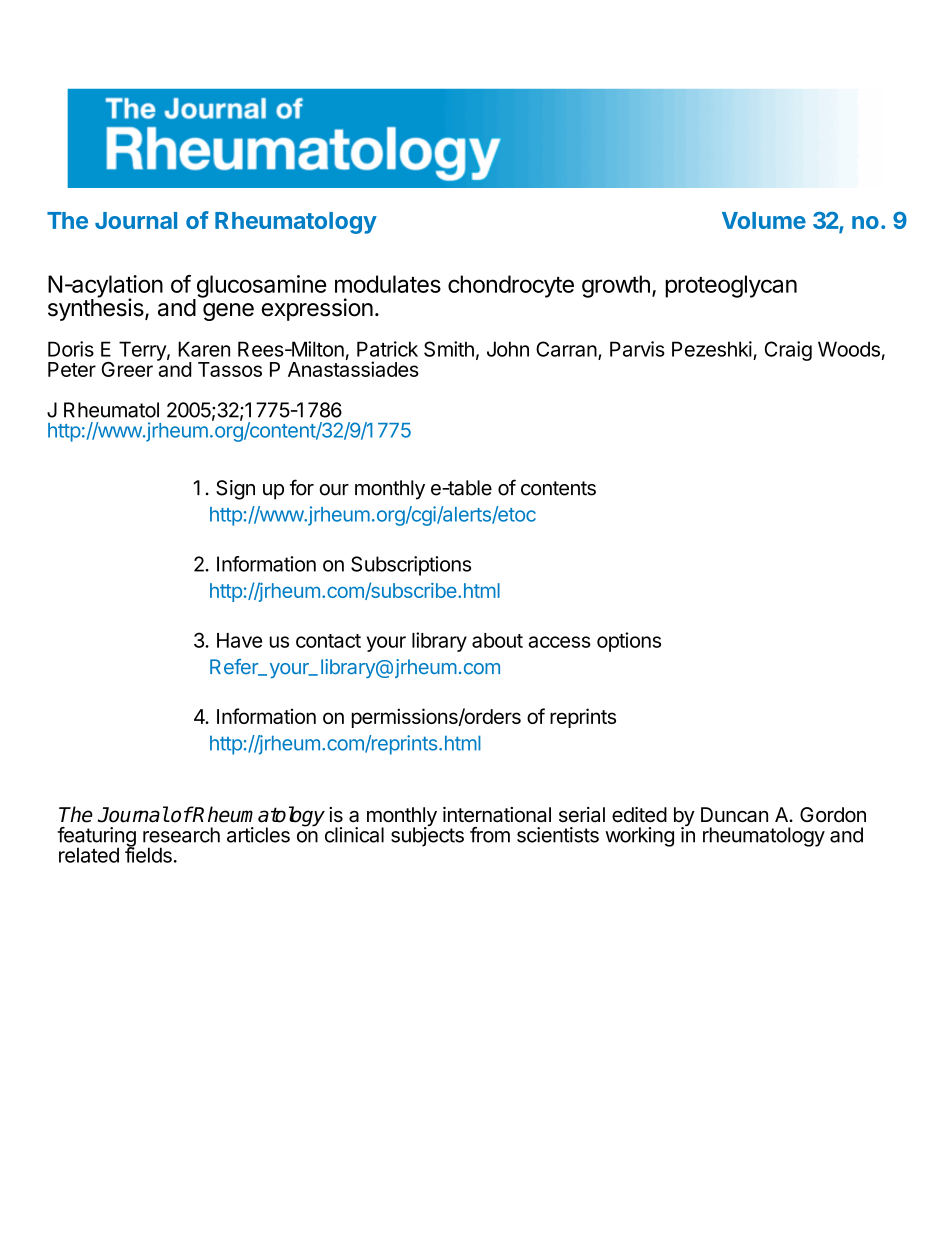 Image resolution: width=952 pixels, height=1233 pixels. Describe the element at coordinates (181, 835) in the document. I see `research` at that location.
